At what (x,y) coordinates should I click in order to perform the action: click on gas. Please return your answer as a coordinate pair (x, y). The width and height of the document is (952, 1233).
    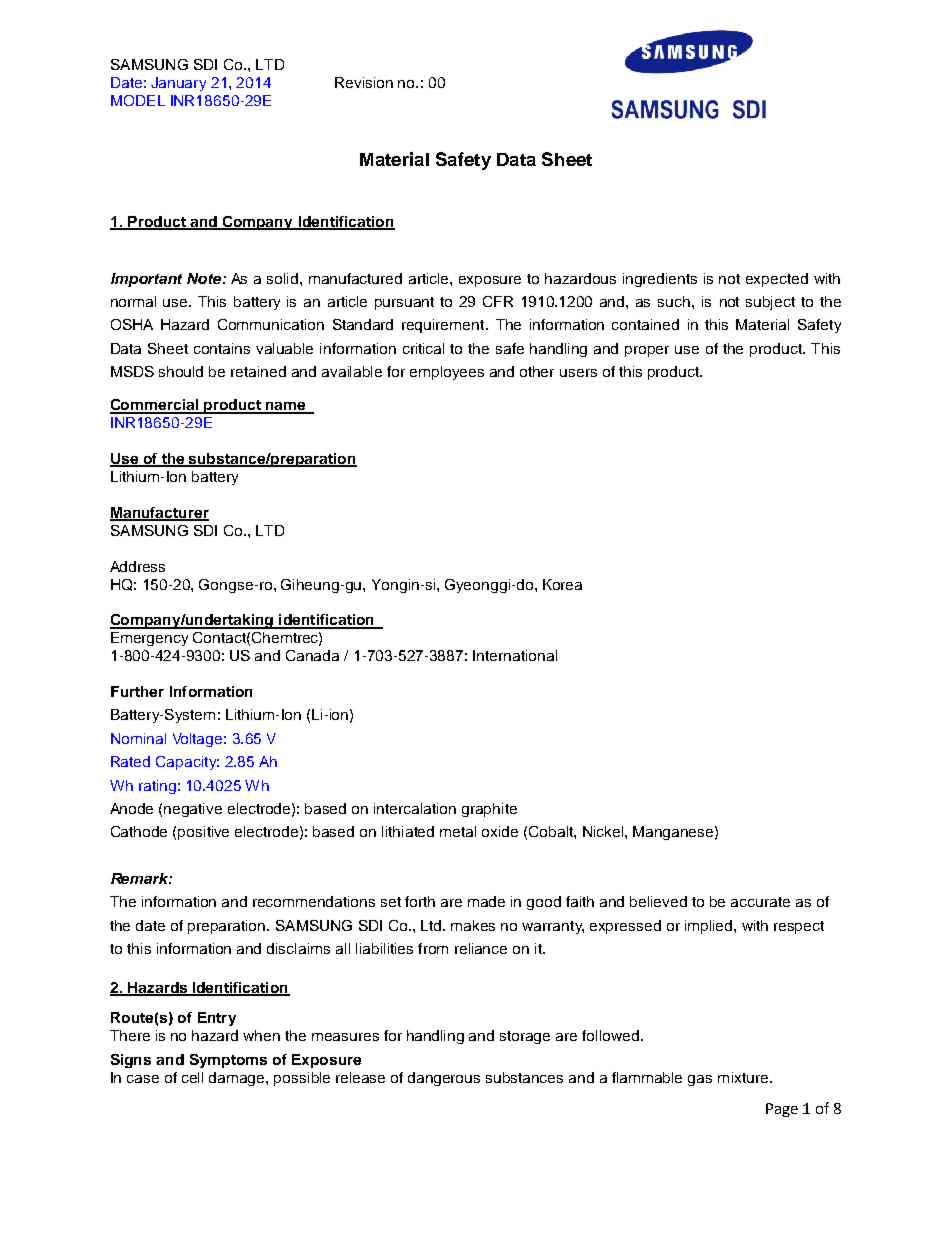
    Looking at the image, I should click on (700, 1080).
